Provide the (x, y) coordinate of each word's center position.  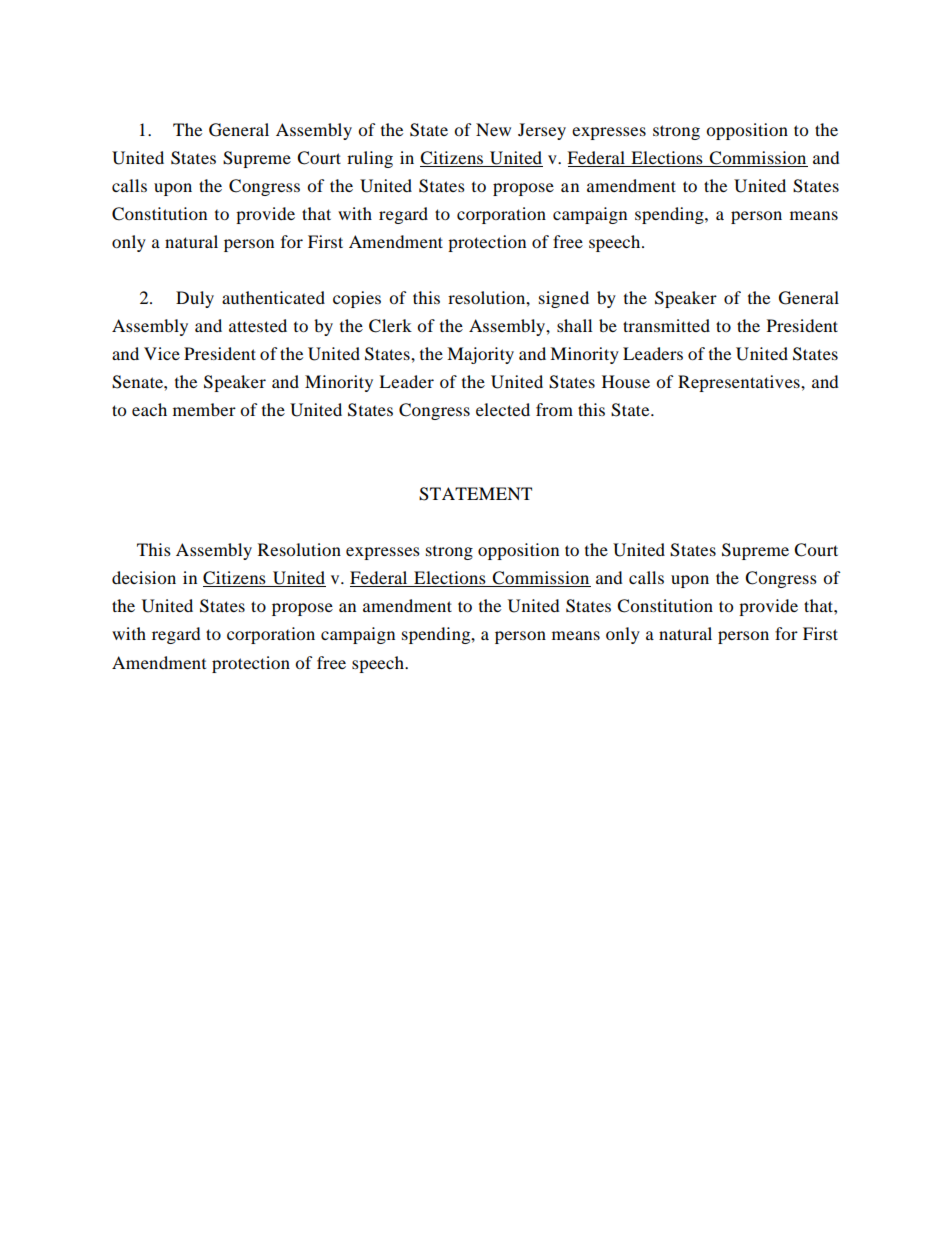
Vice (162, 353)
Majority (480, 355)
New (493, 129)
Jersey (542, 131)
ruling (370, 159)
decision (144, 577)
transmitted (666, 325)
